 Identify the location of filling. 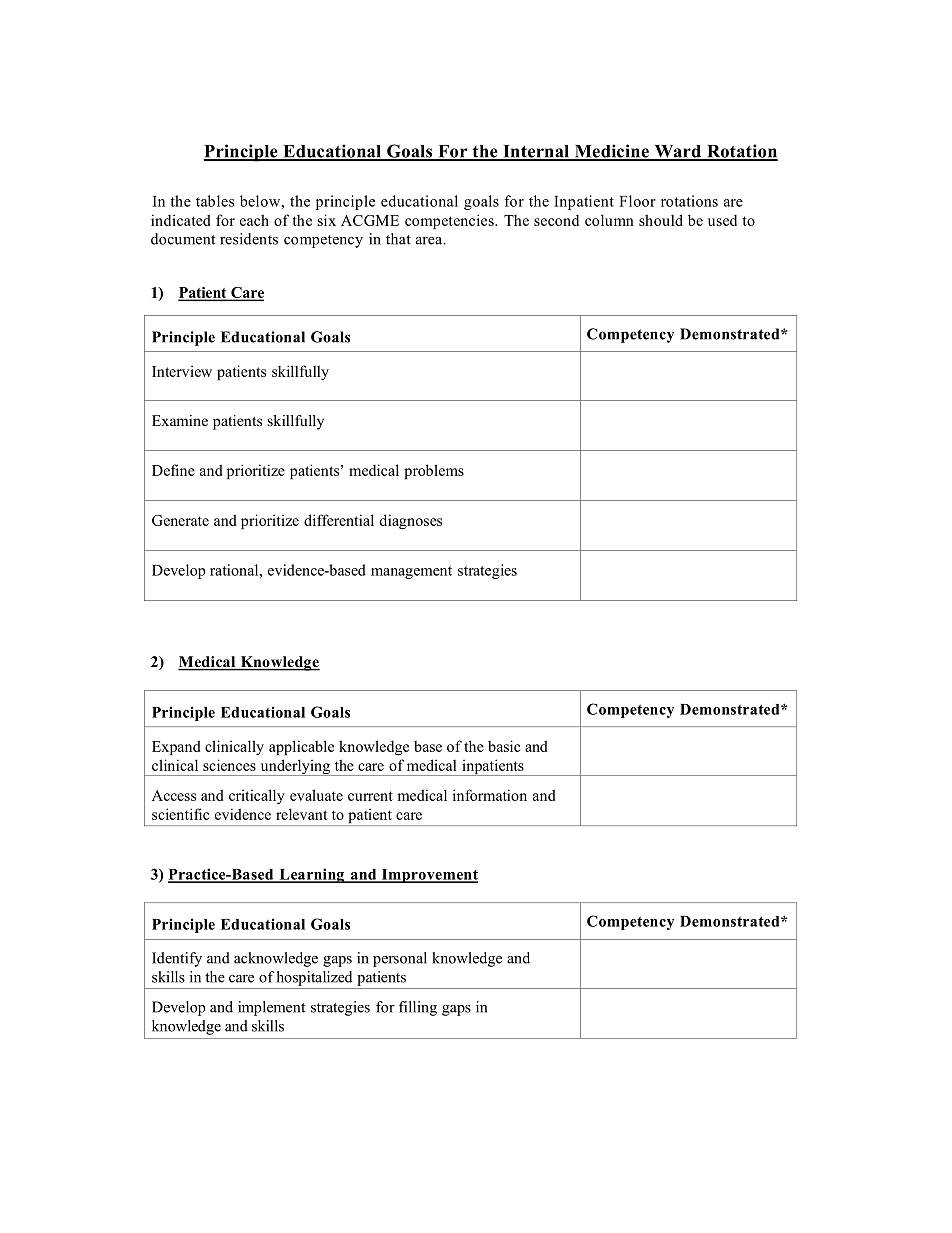
(418, 1008).
